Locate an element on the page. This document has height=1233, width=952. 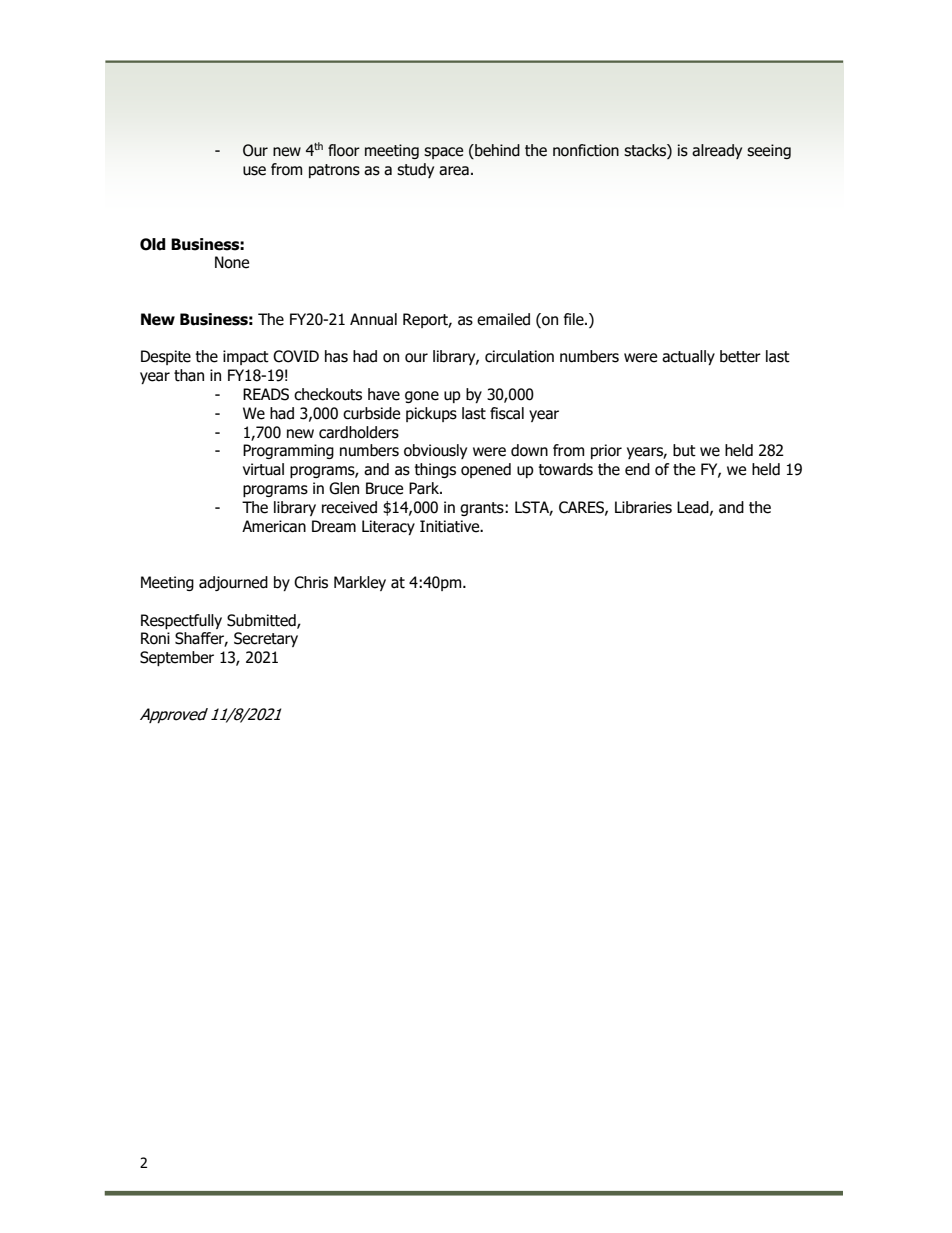
use is located at coordinates (254, 171).
